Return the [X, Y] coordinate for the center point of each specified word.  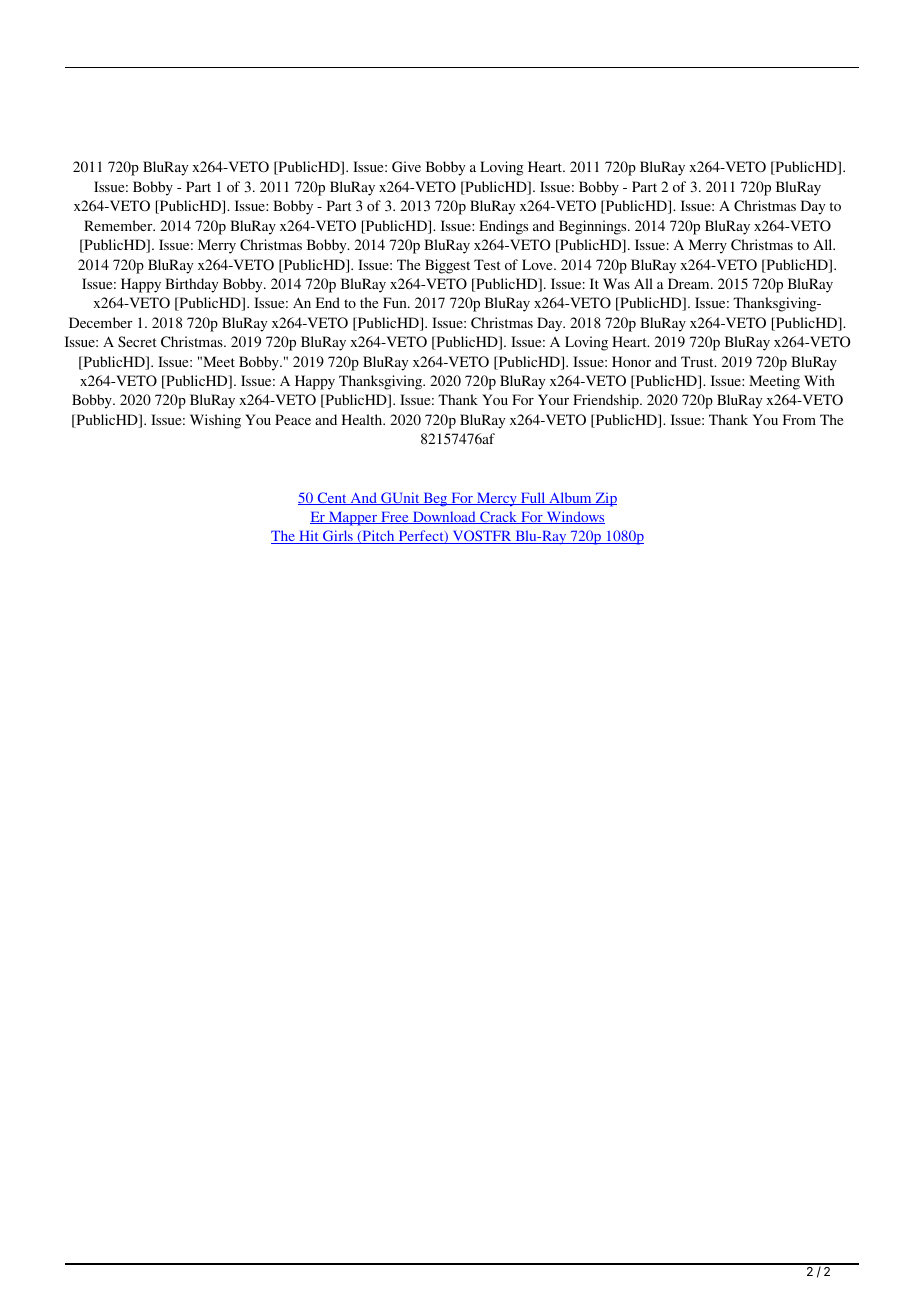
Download [444, 517]
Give [406, 166]
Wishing [215, 421]
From [799, 419]
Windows [574, 517]
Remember [119, 225]
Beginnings [594, 227]
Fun [396, 302]
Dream [690, 283]
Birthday [191, 285]
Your [553, 399]
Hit [309, 537]
